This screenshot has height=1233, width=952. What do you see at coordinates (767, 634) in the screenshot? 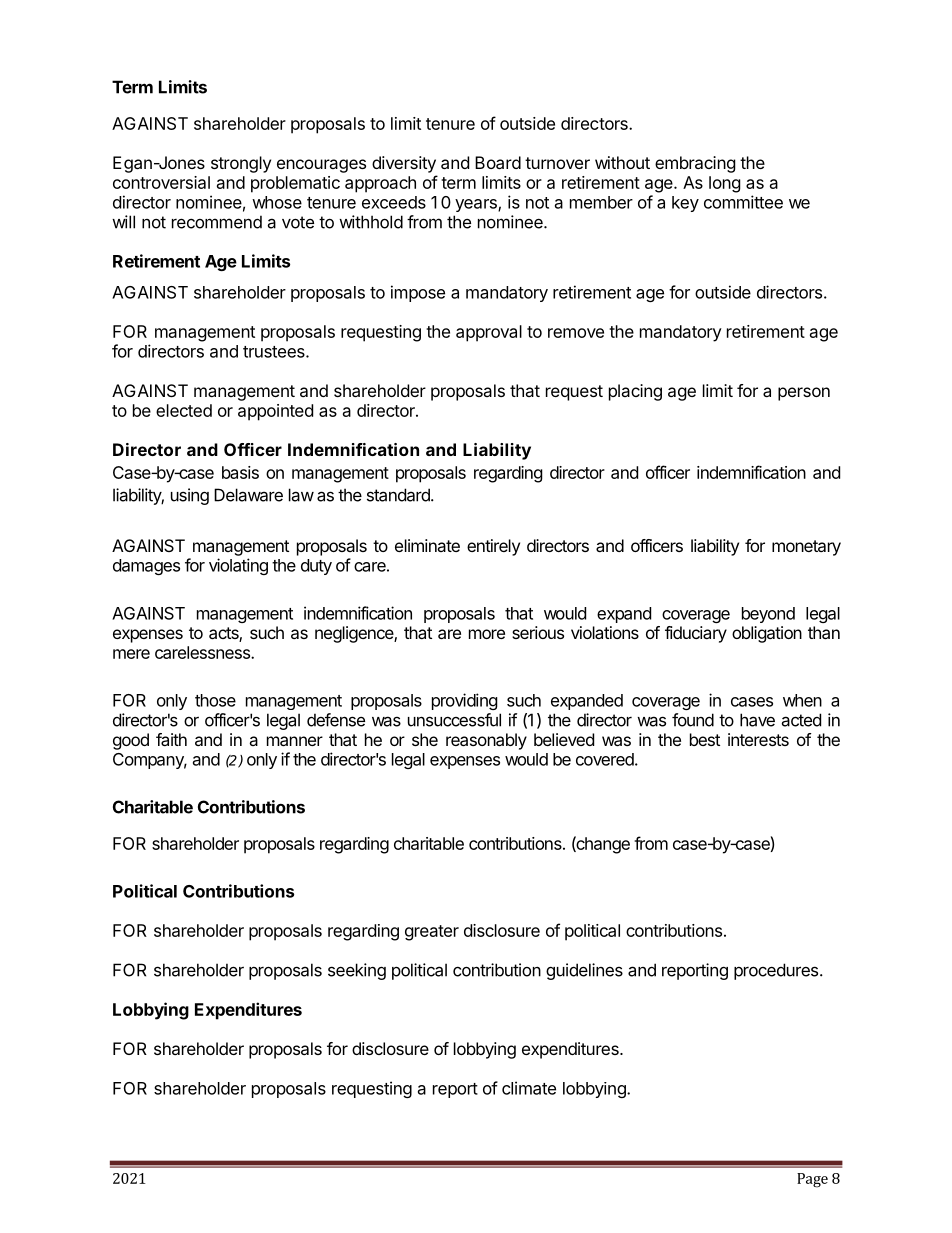
I see `obligation` at bounding box center [767, 634].
